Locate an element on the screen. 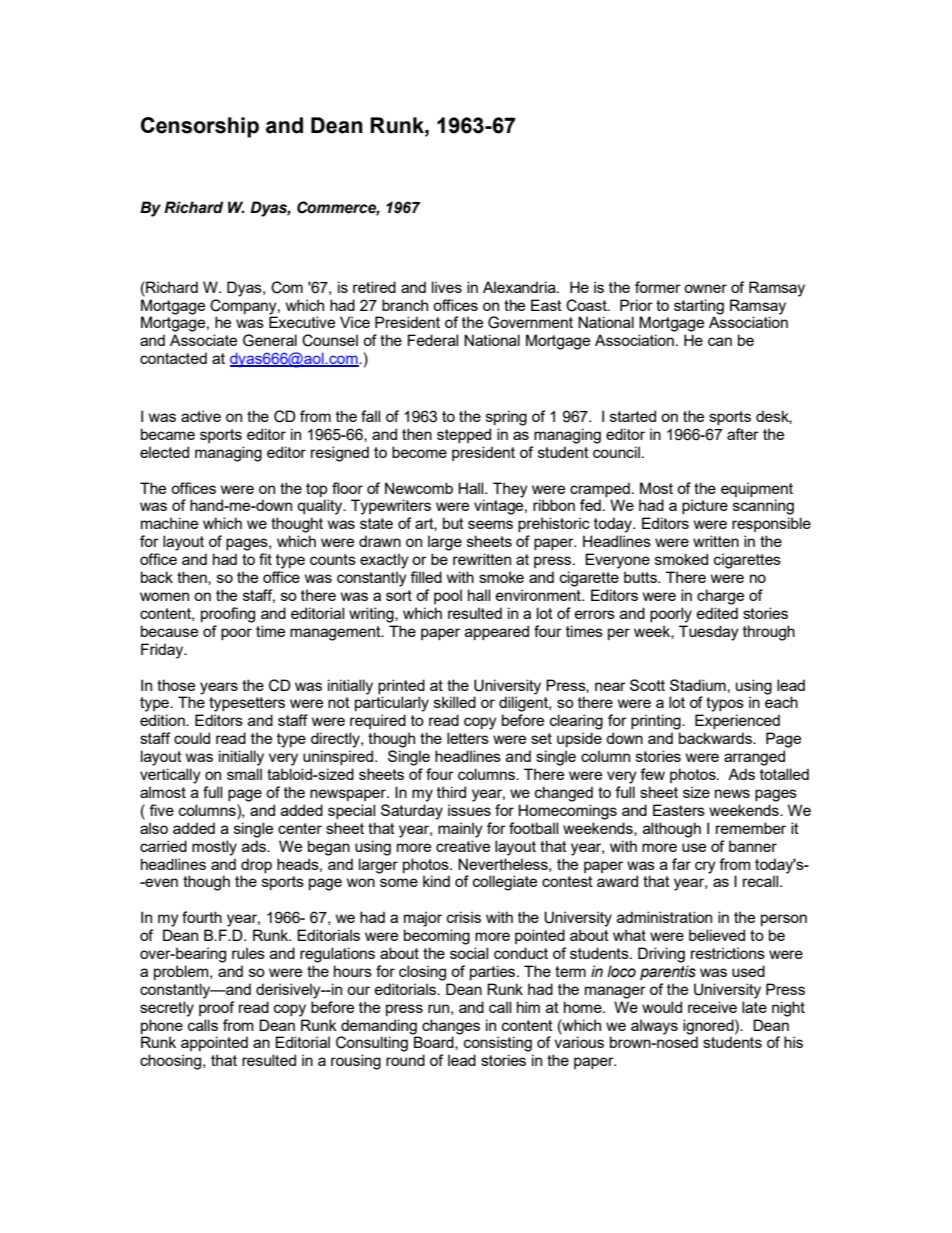 The image size is (952, 1233). remember is located at coordinates (751, 828).
